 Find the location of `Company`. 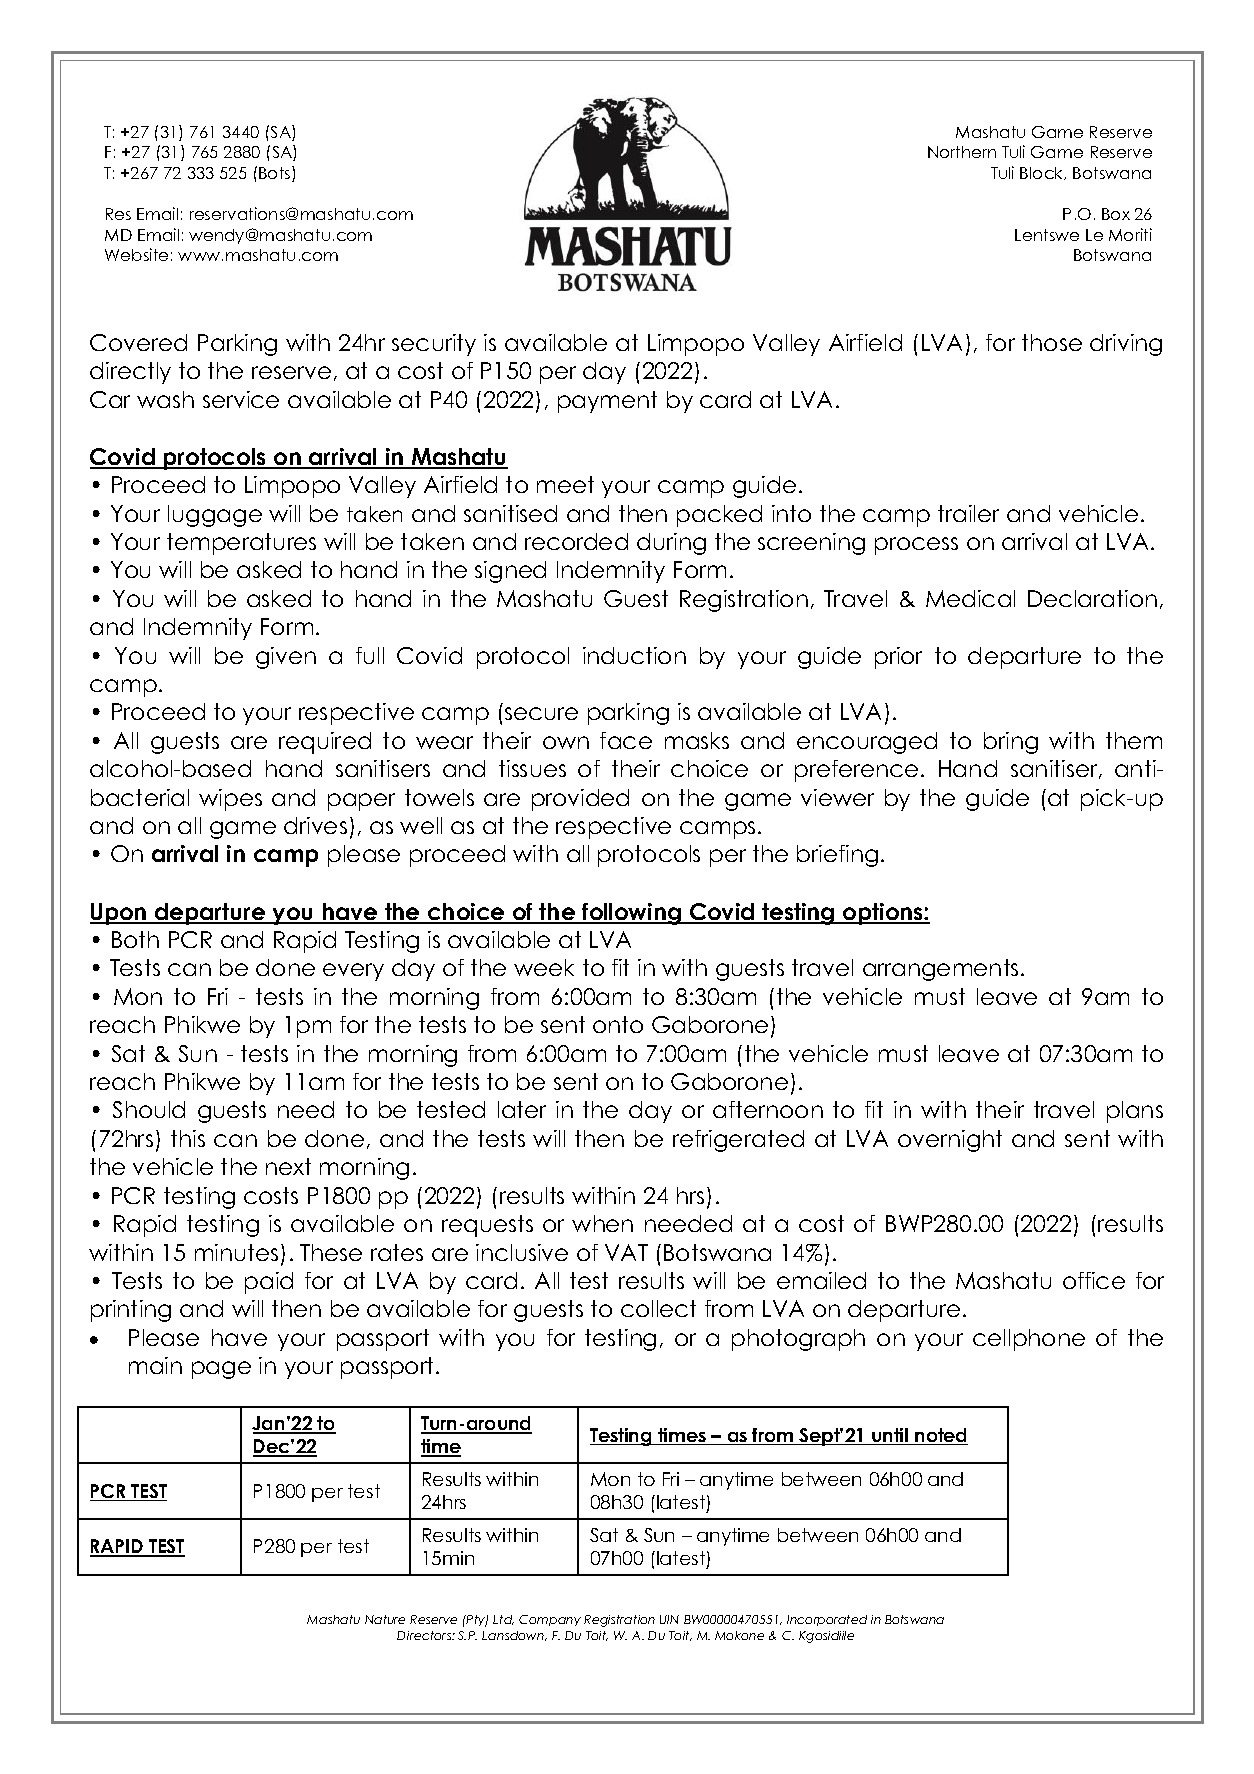

Company is located at coordinates (550, 1620).
